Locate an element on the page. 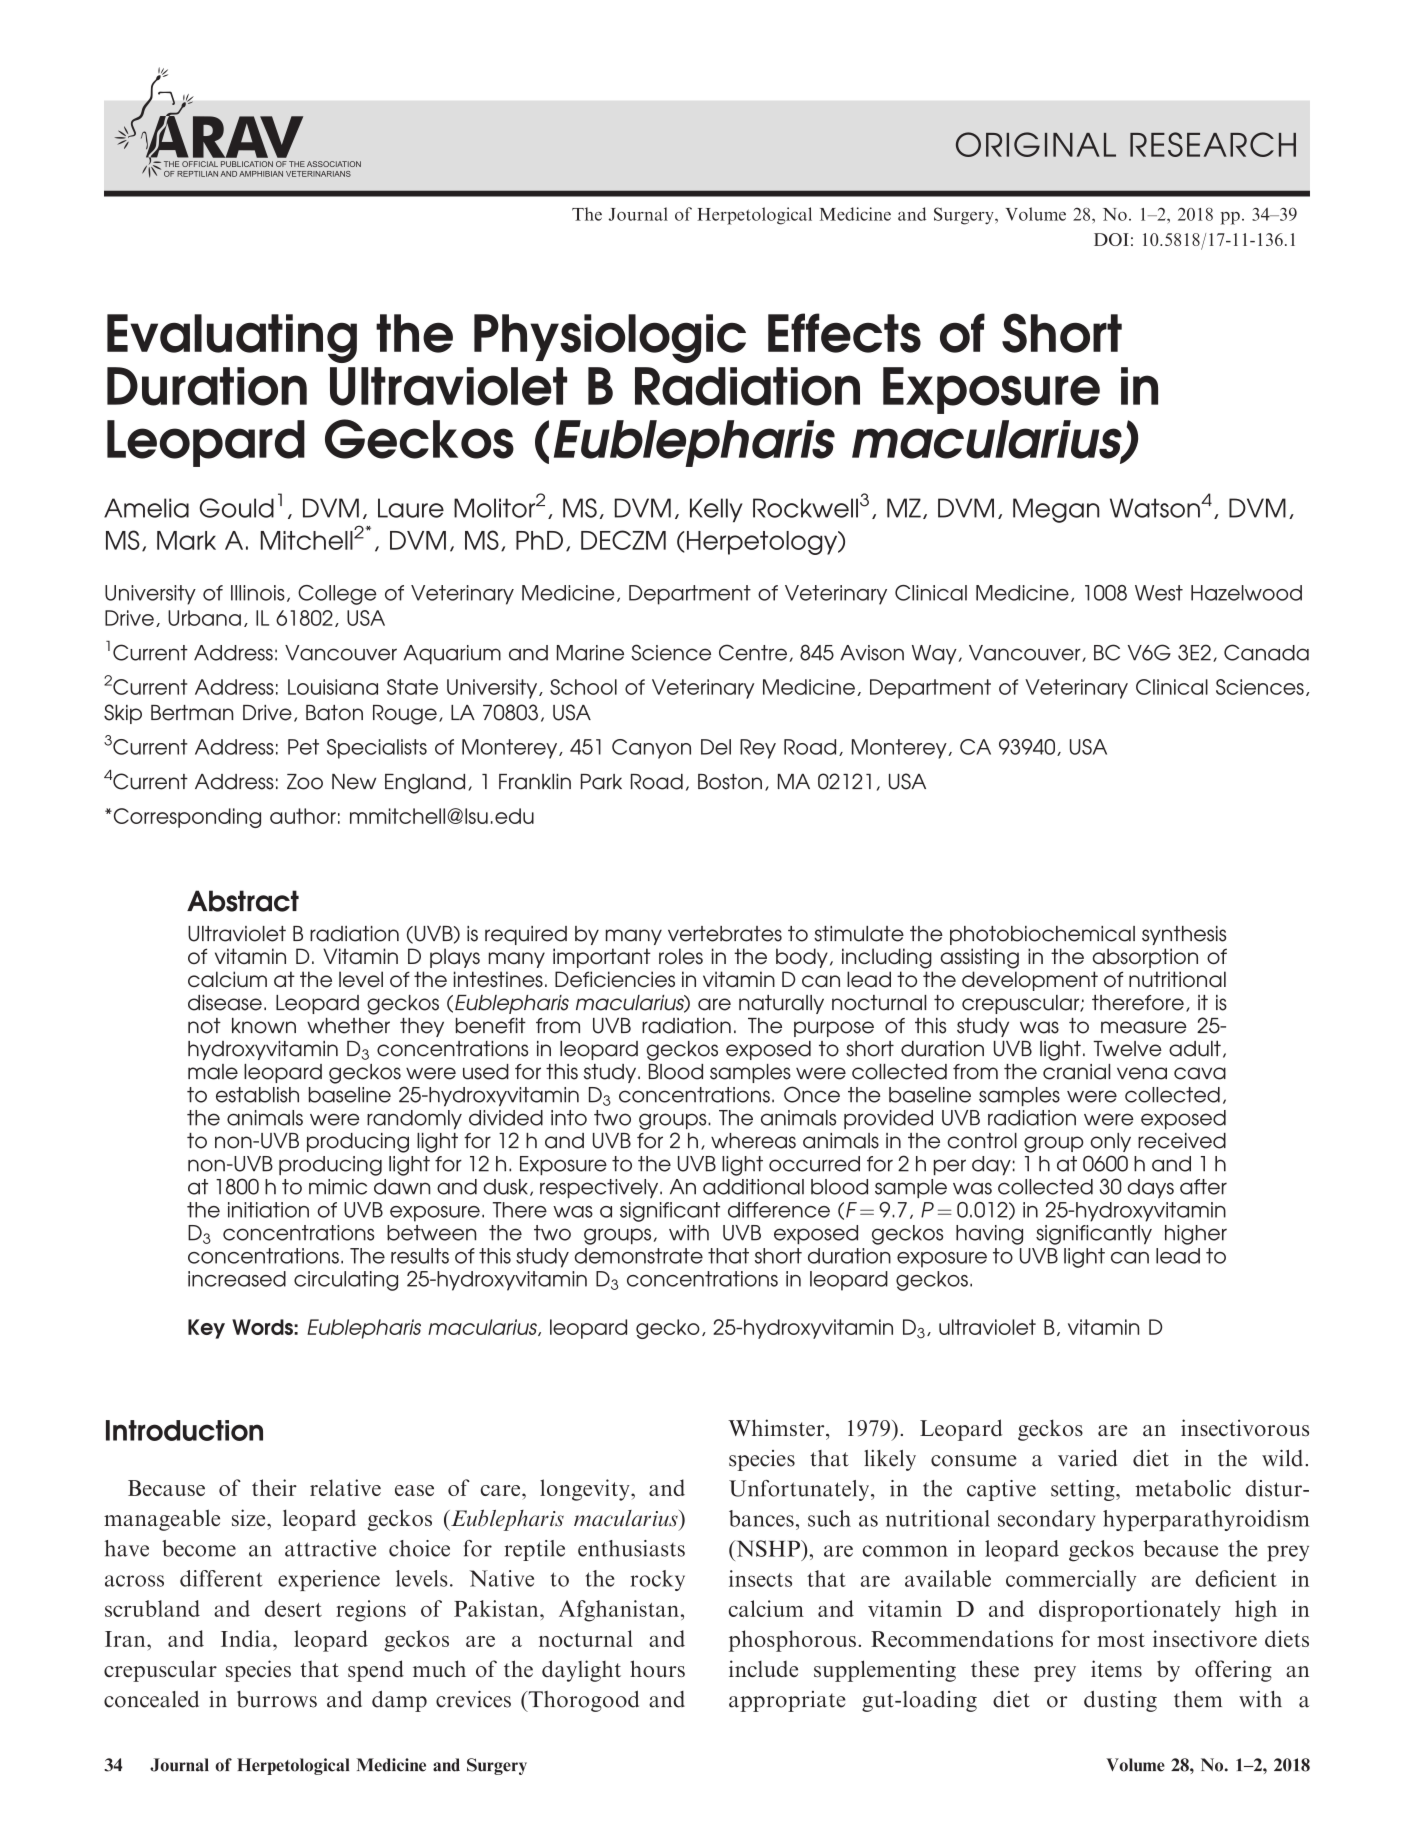 This document has height=1830, width=1414. Evaluating is located at coordinates (232, 338).
